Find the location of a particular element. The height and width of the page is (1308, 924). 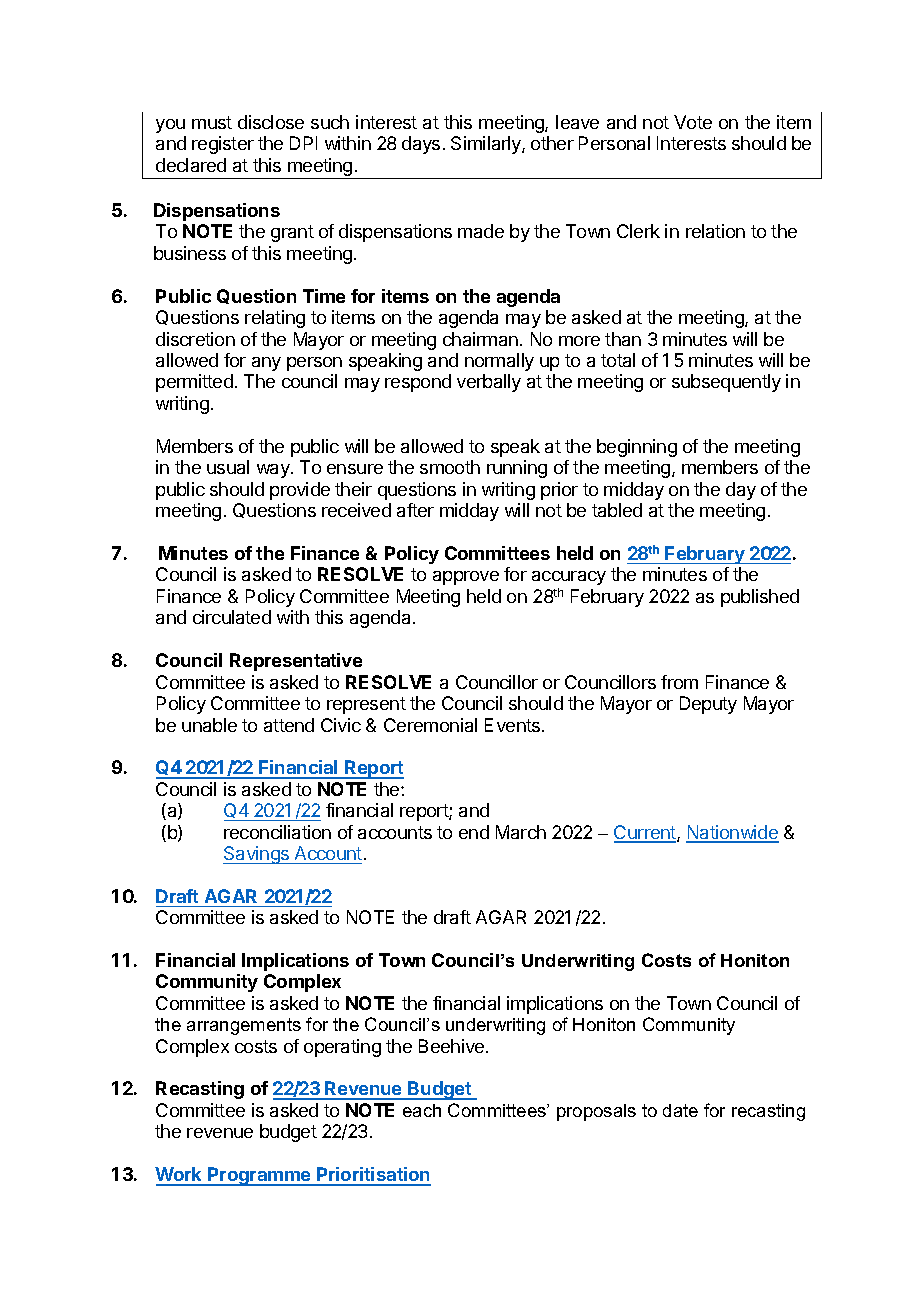

approve is located at coordinates (466, 578).
